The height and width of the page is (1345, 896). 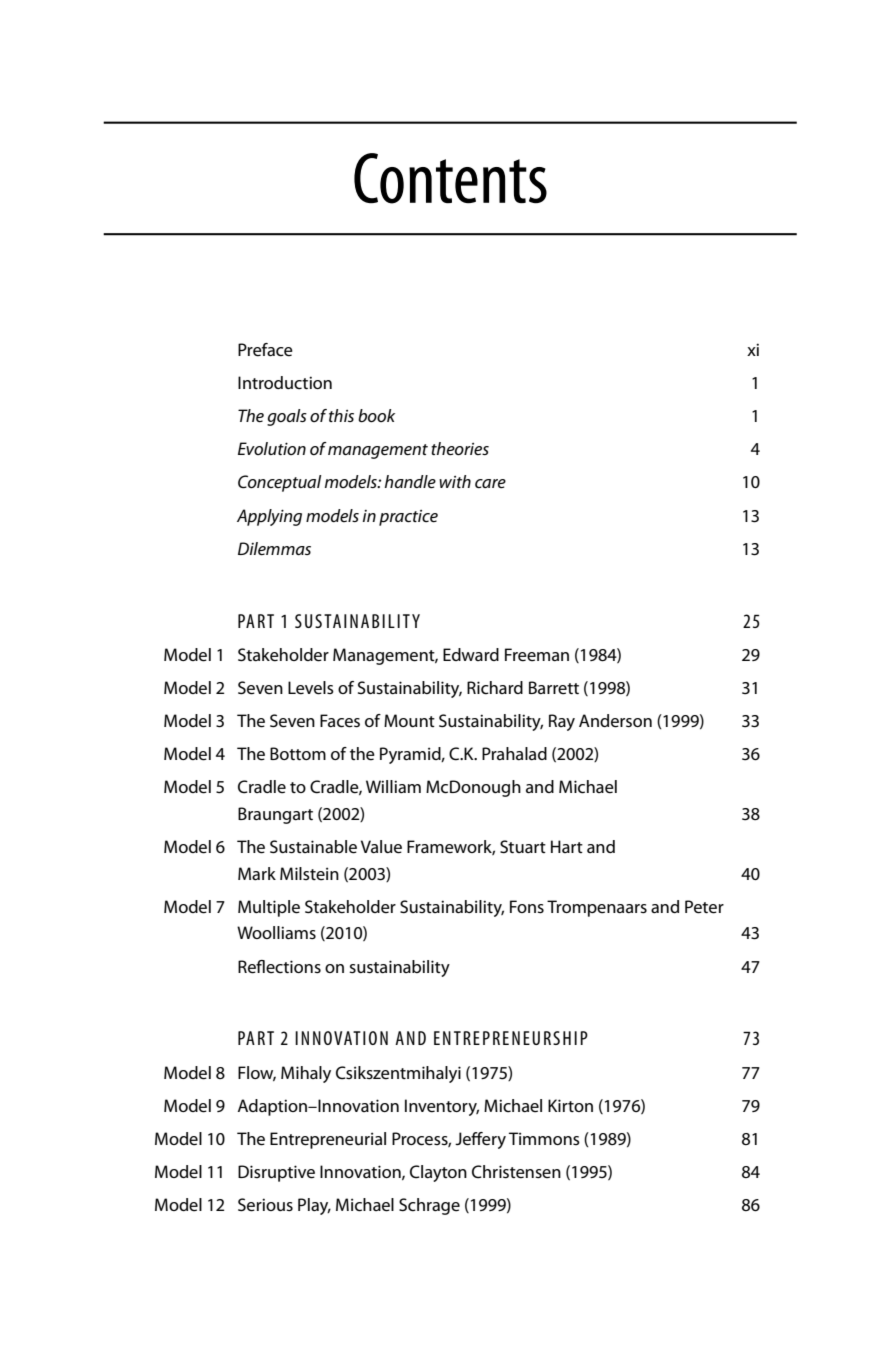 What do you see at coordinates (450, 178) in the page?
I see `Contents` at bounding box center [450, 178].
